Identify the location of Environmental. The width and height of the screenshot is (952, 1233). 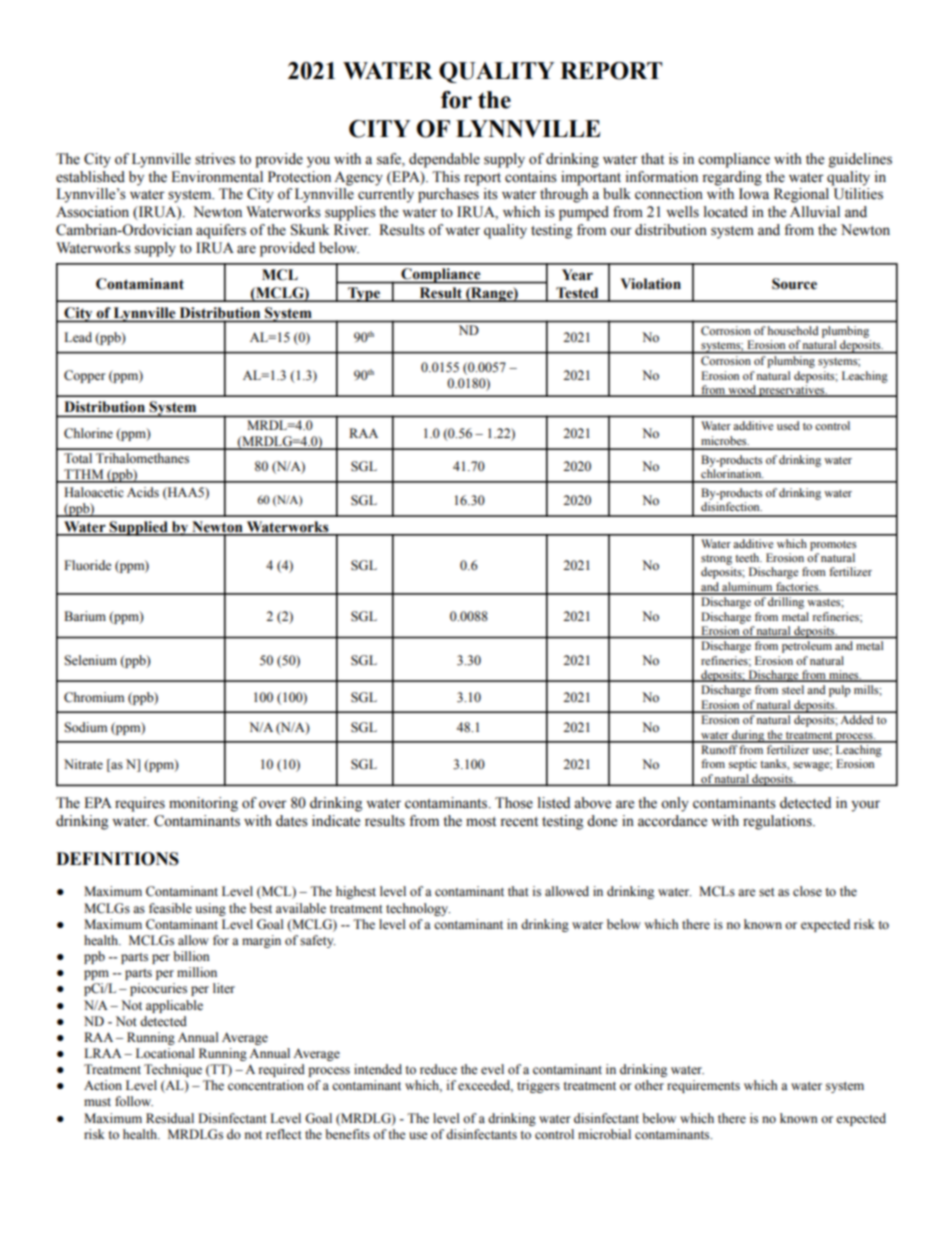
(217, 177).
